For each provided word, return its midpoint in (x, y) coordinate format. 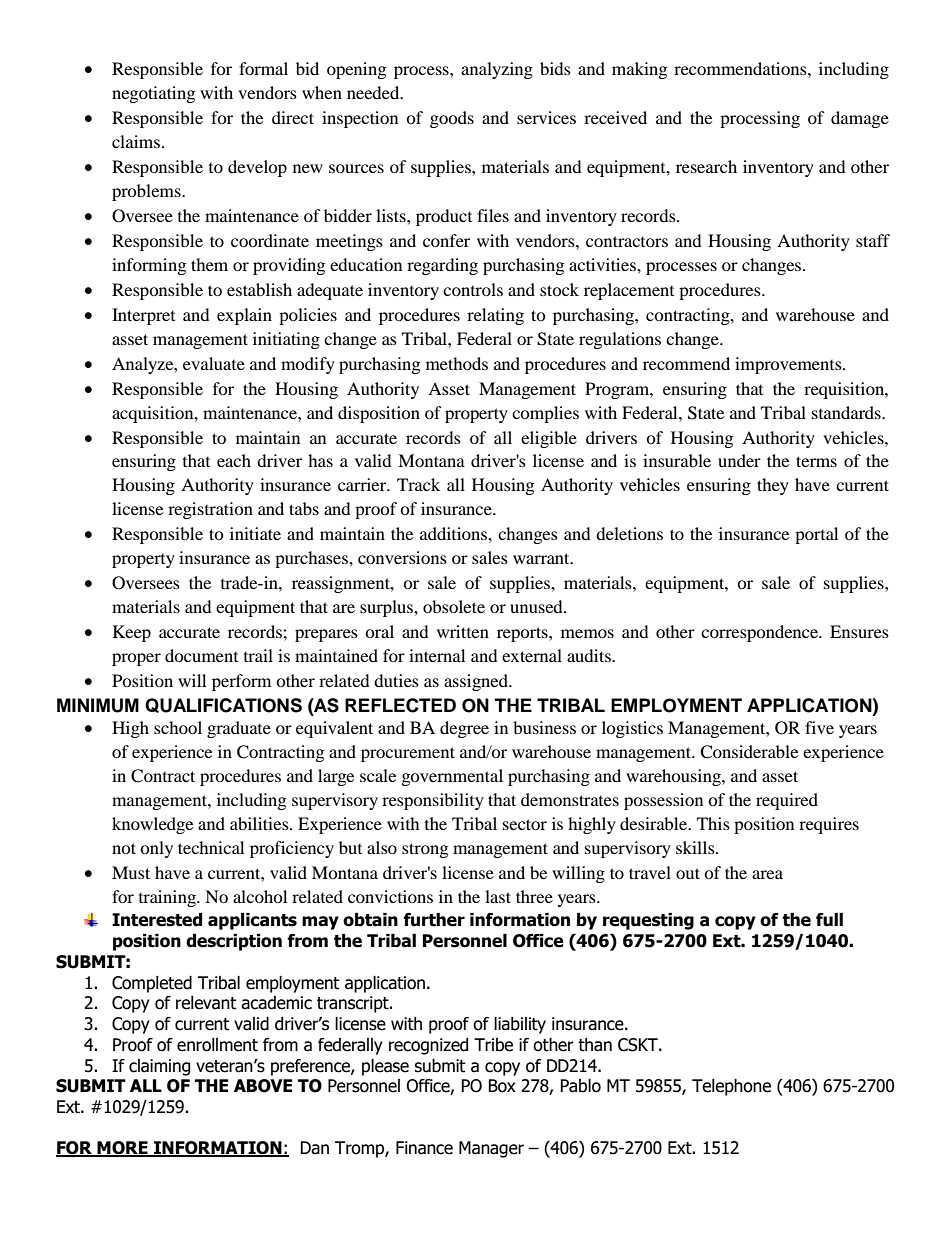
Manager (491, 1149)
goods (452, 119)
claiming (159, 1067)
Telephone (731, 1087)
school (178, 727)
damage (860, 119)
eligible (549, 439)
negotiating (153, 94)
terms (816, 461)
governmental (452, 777)
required (787, 801)
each (234, 460)
